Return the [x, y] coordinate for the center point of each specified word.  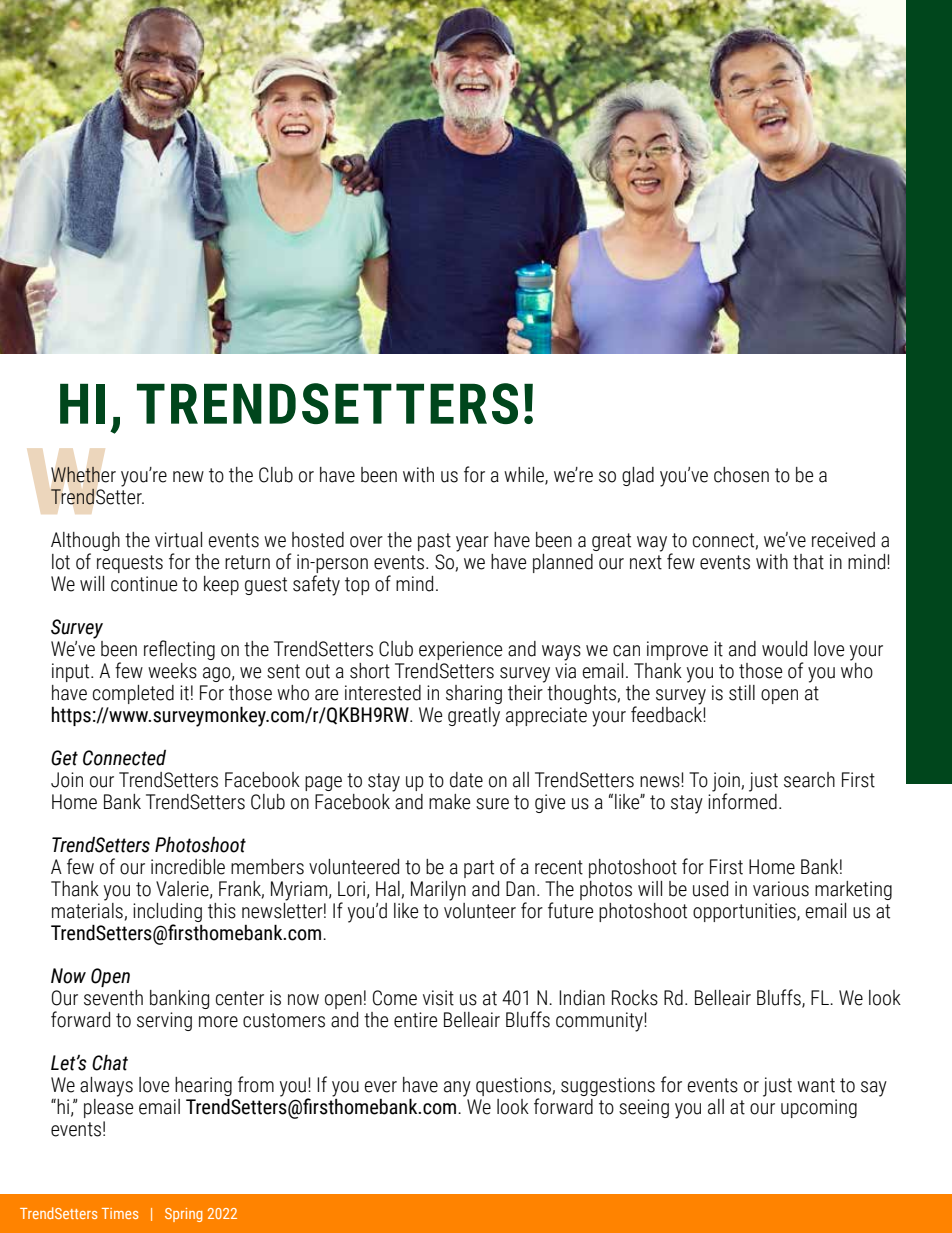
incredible [188, 867]
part [479, 869]
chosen [741, 475]
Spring [183, 1215]
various [781, 889]
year [472, 544]
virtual [178, 540]
